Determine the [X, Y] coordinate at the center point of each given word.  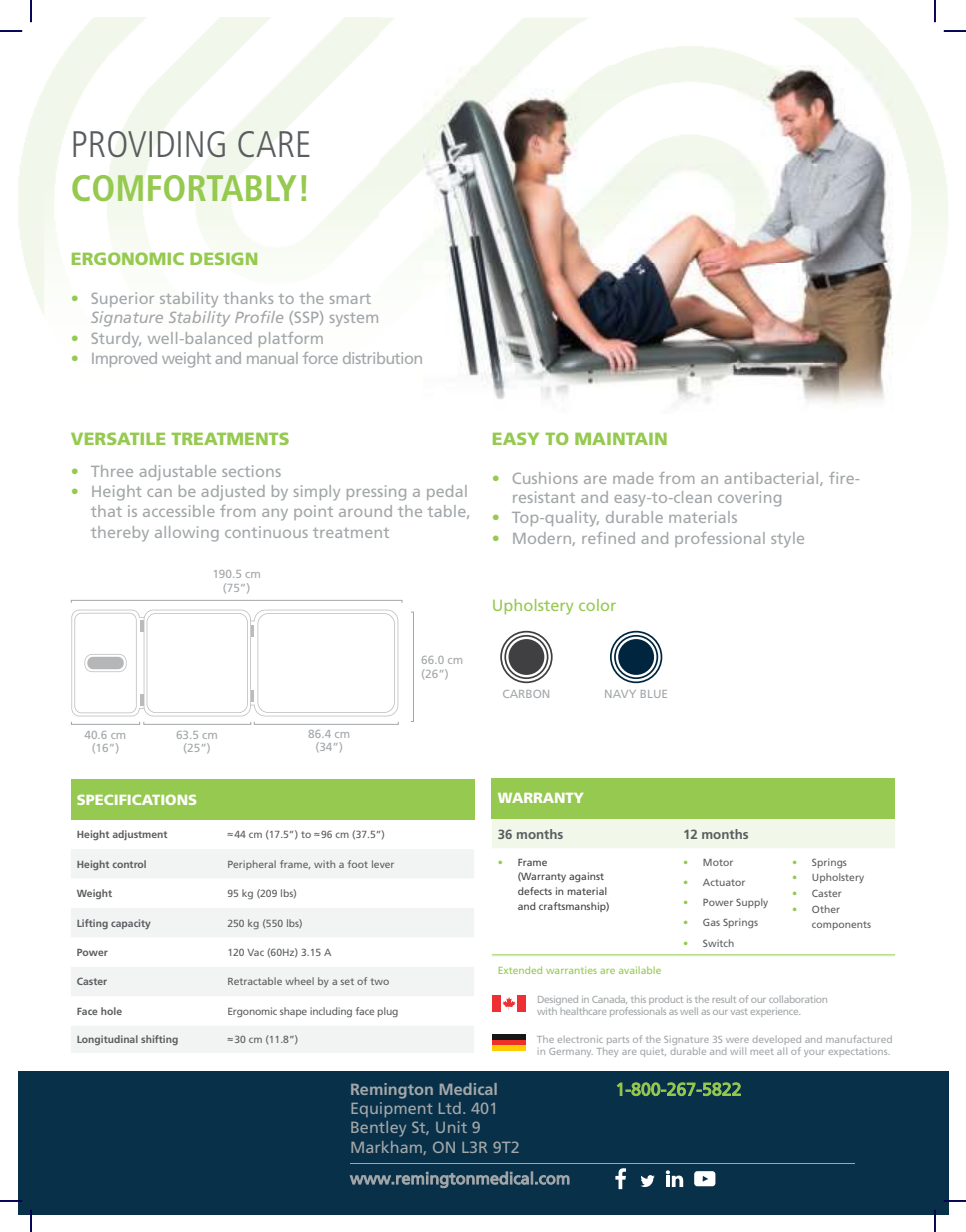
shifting [159, 1040]
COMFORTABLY [184, 188]
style [787, 540]
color [597, 605]
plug [388, 1012]
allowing [187, 534]
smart [350, 299]
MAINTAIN [621, 439]
